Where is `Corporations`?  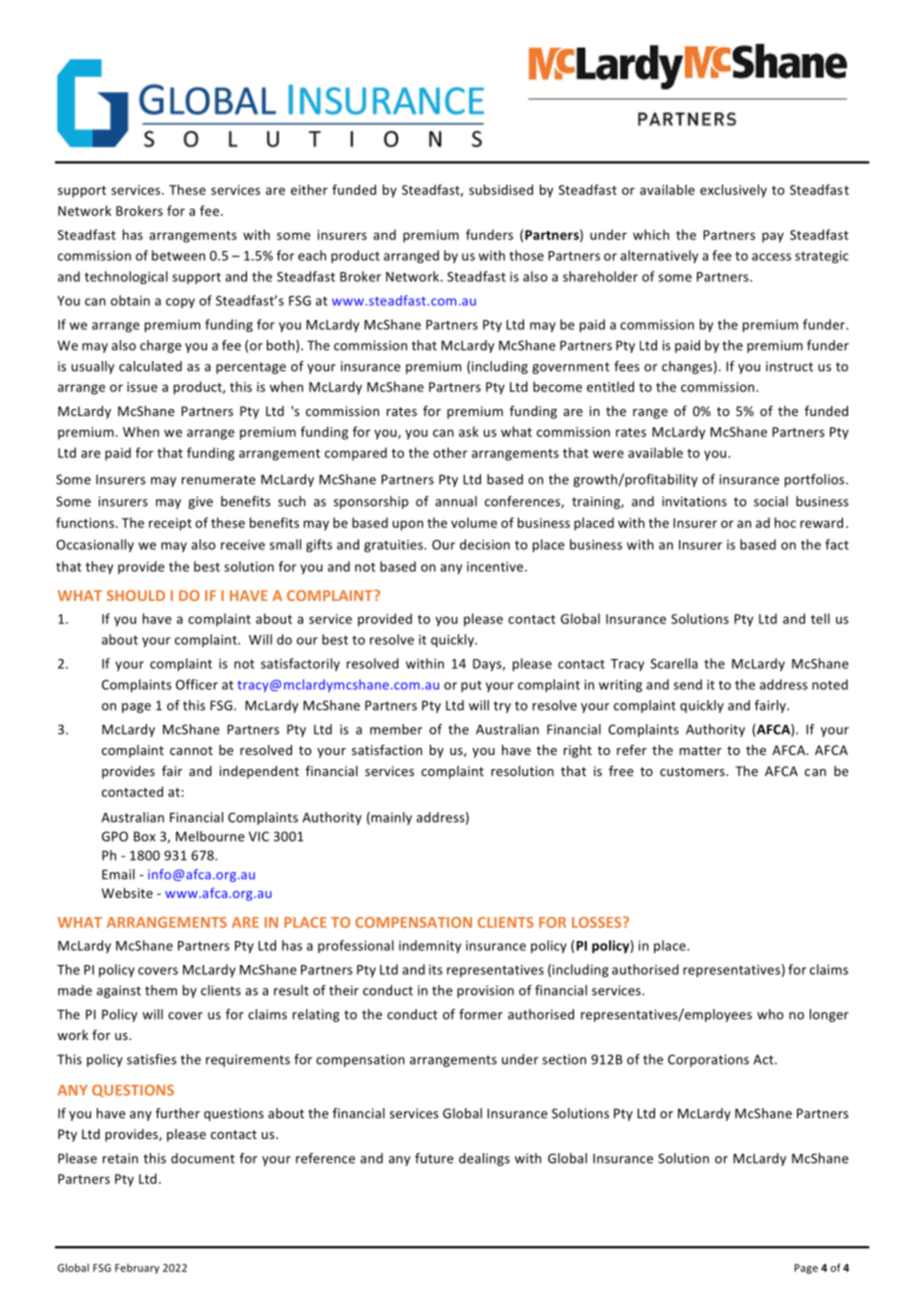
Corporations is located at coordinates (708, 1060).
